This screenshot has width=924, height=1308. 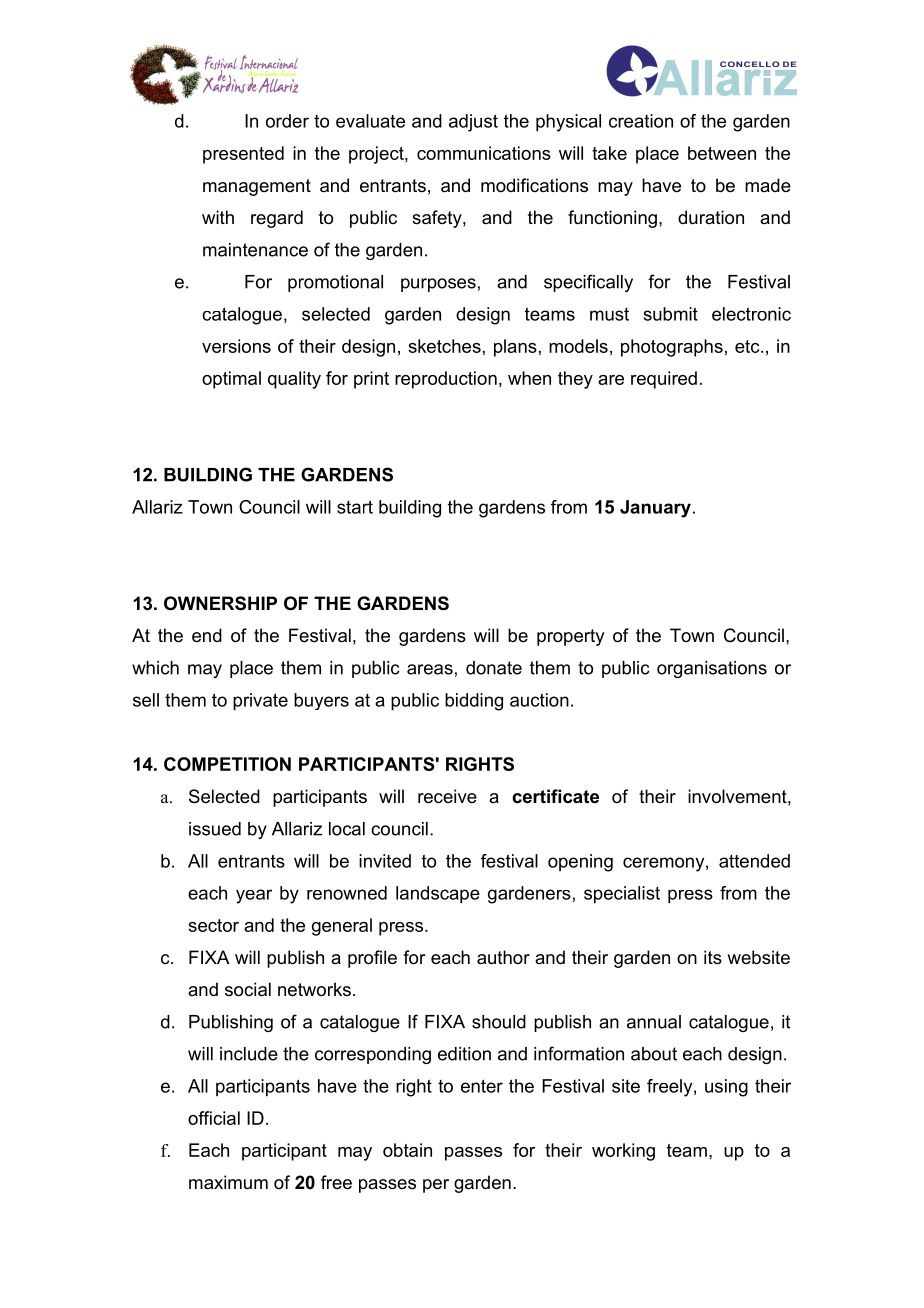 What do you see at coordinates (722, 153) in the screenshot?
I see `between` at bounding box center [722, 153].
